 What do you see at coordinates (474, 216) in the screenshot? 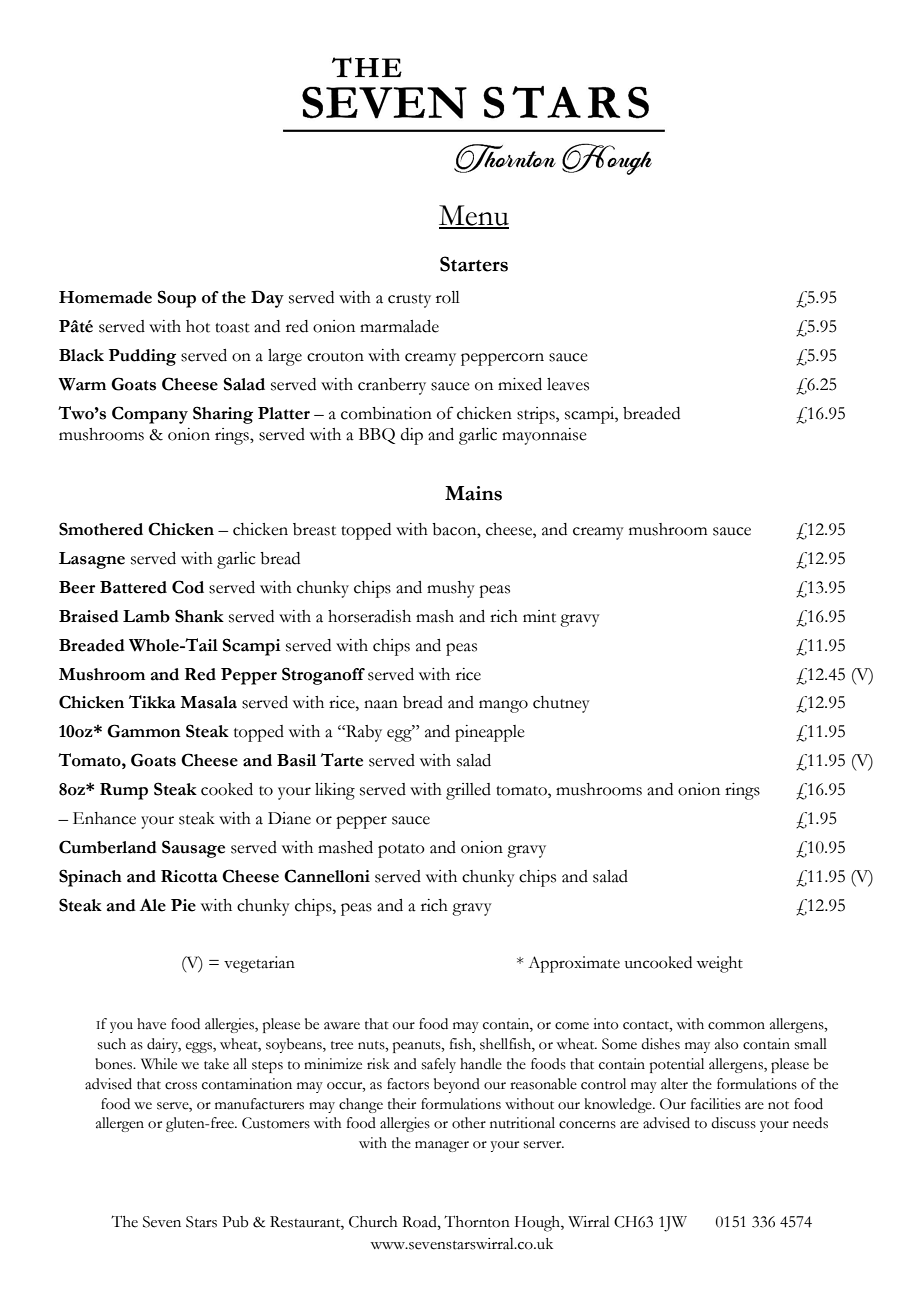
I see `Menu` at bounding box center [474, 216].
